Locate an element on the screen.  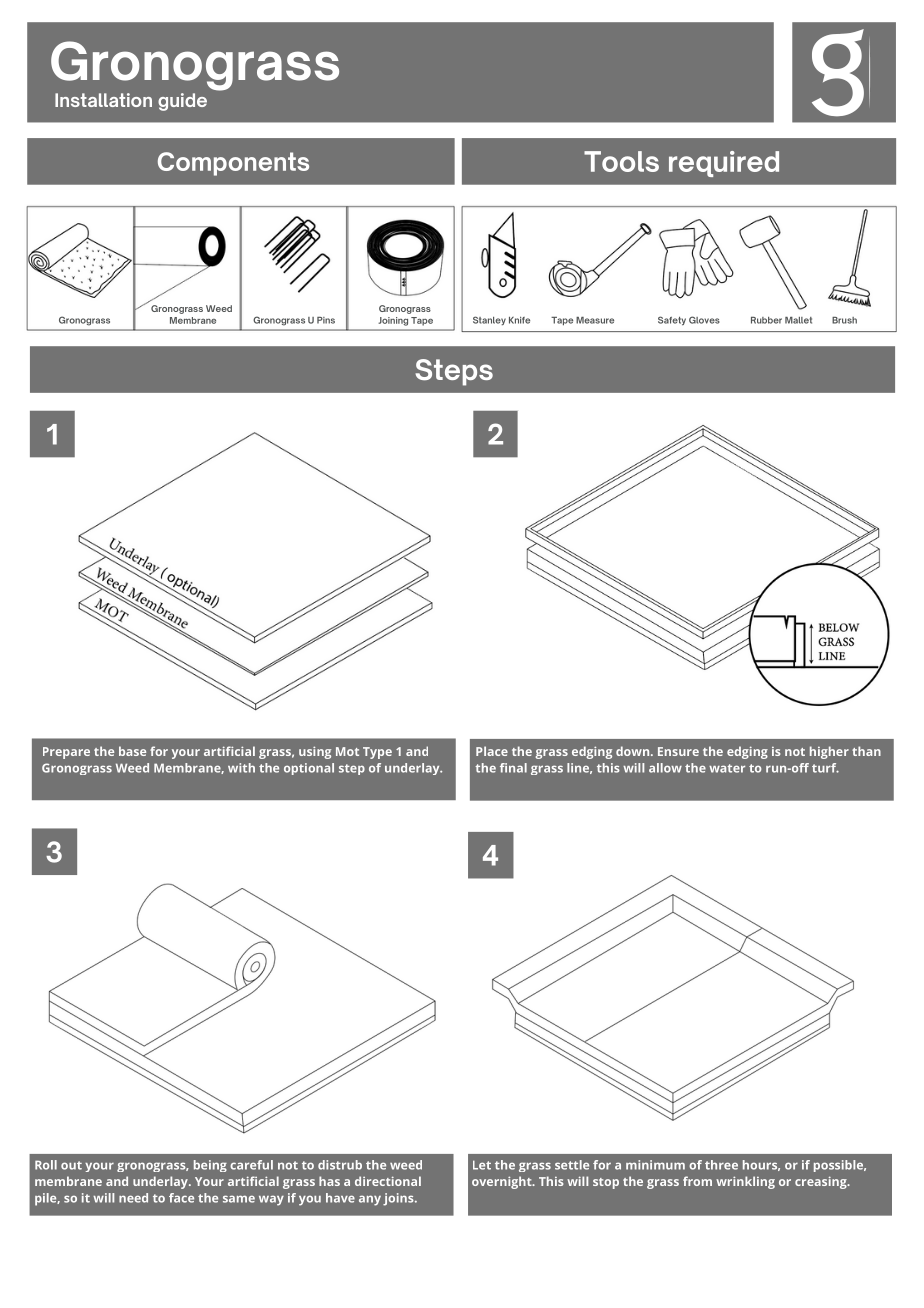
higher is located at coordinates (829, 752).
